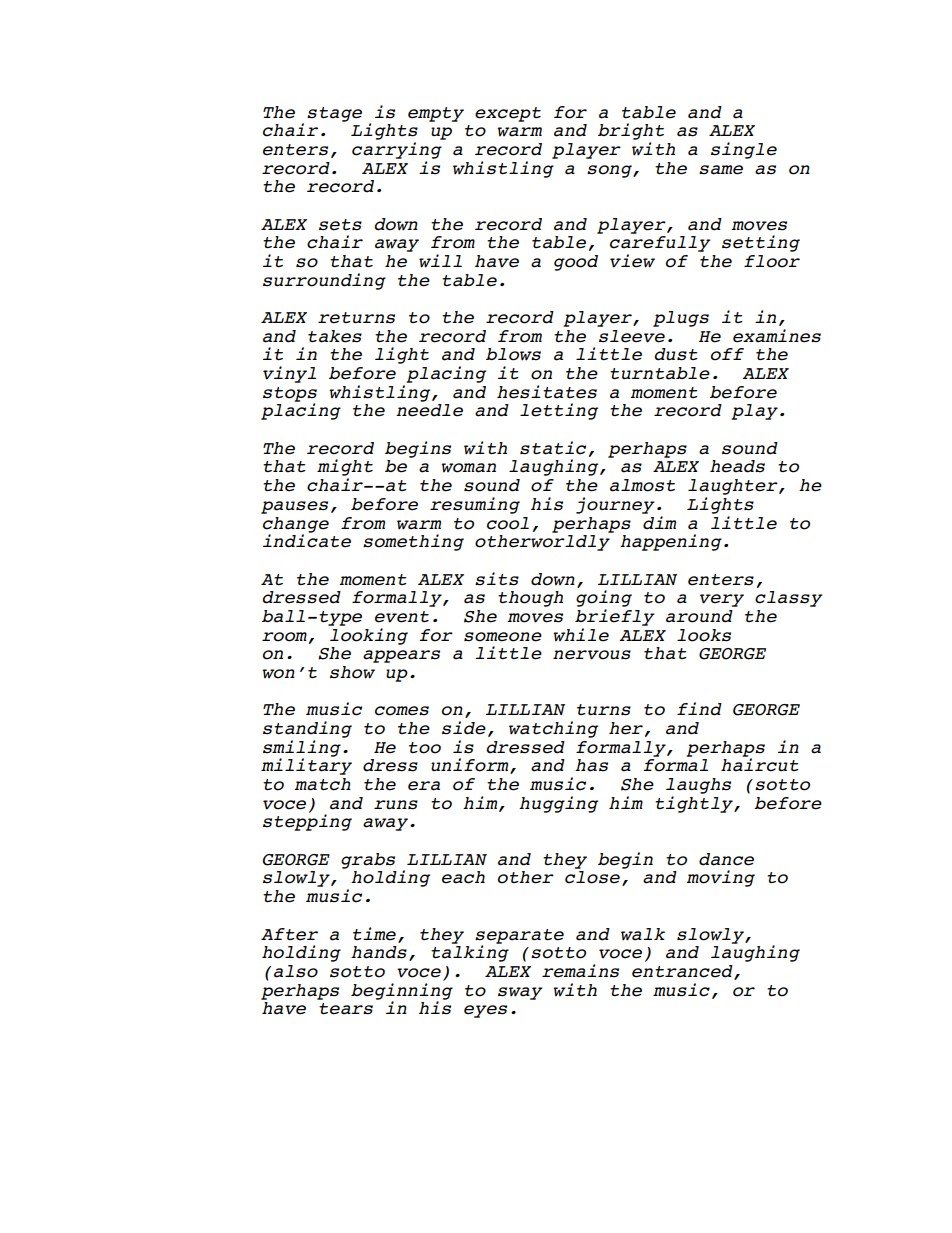 Image resolution: width=952 pixels, height=1233 pixels. Describe the element at coordinates (520, 993) in the screenshot. I see `sway` at that location.
